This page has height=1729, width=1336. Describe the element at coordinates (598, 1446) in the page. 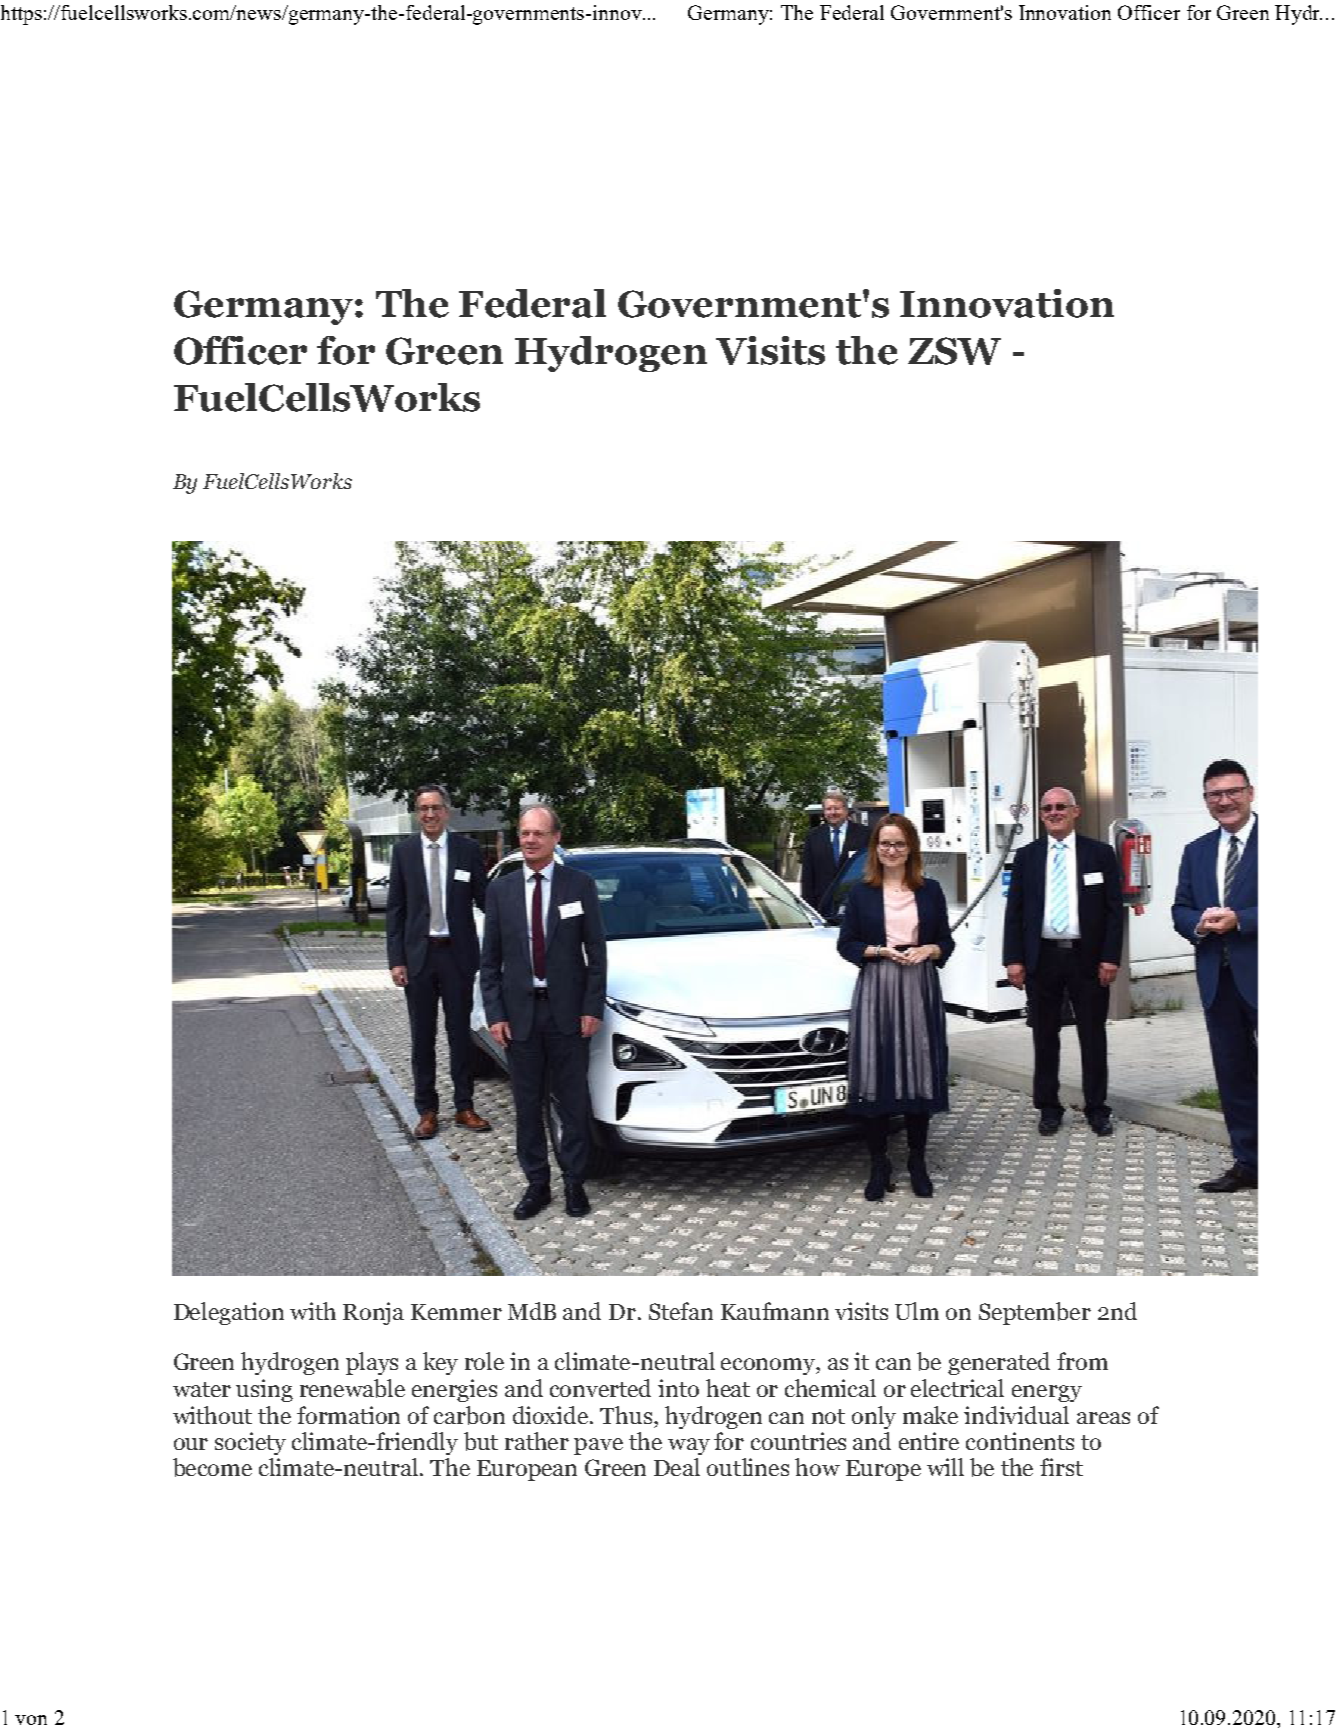

I see `pave` at that location.
